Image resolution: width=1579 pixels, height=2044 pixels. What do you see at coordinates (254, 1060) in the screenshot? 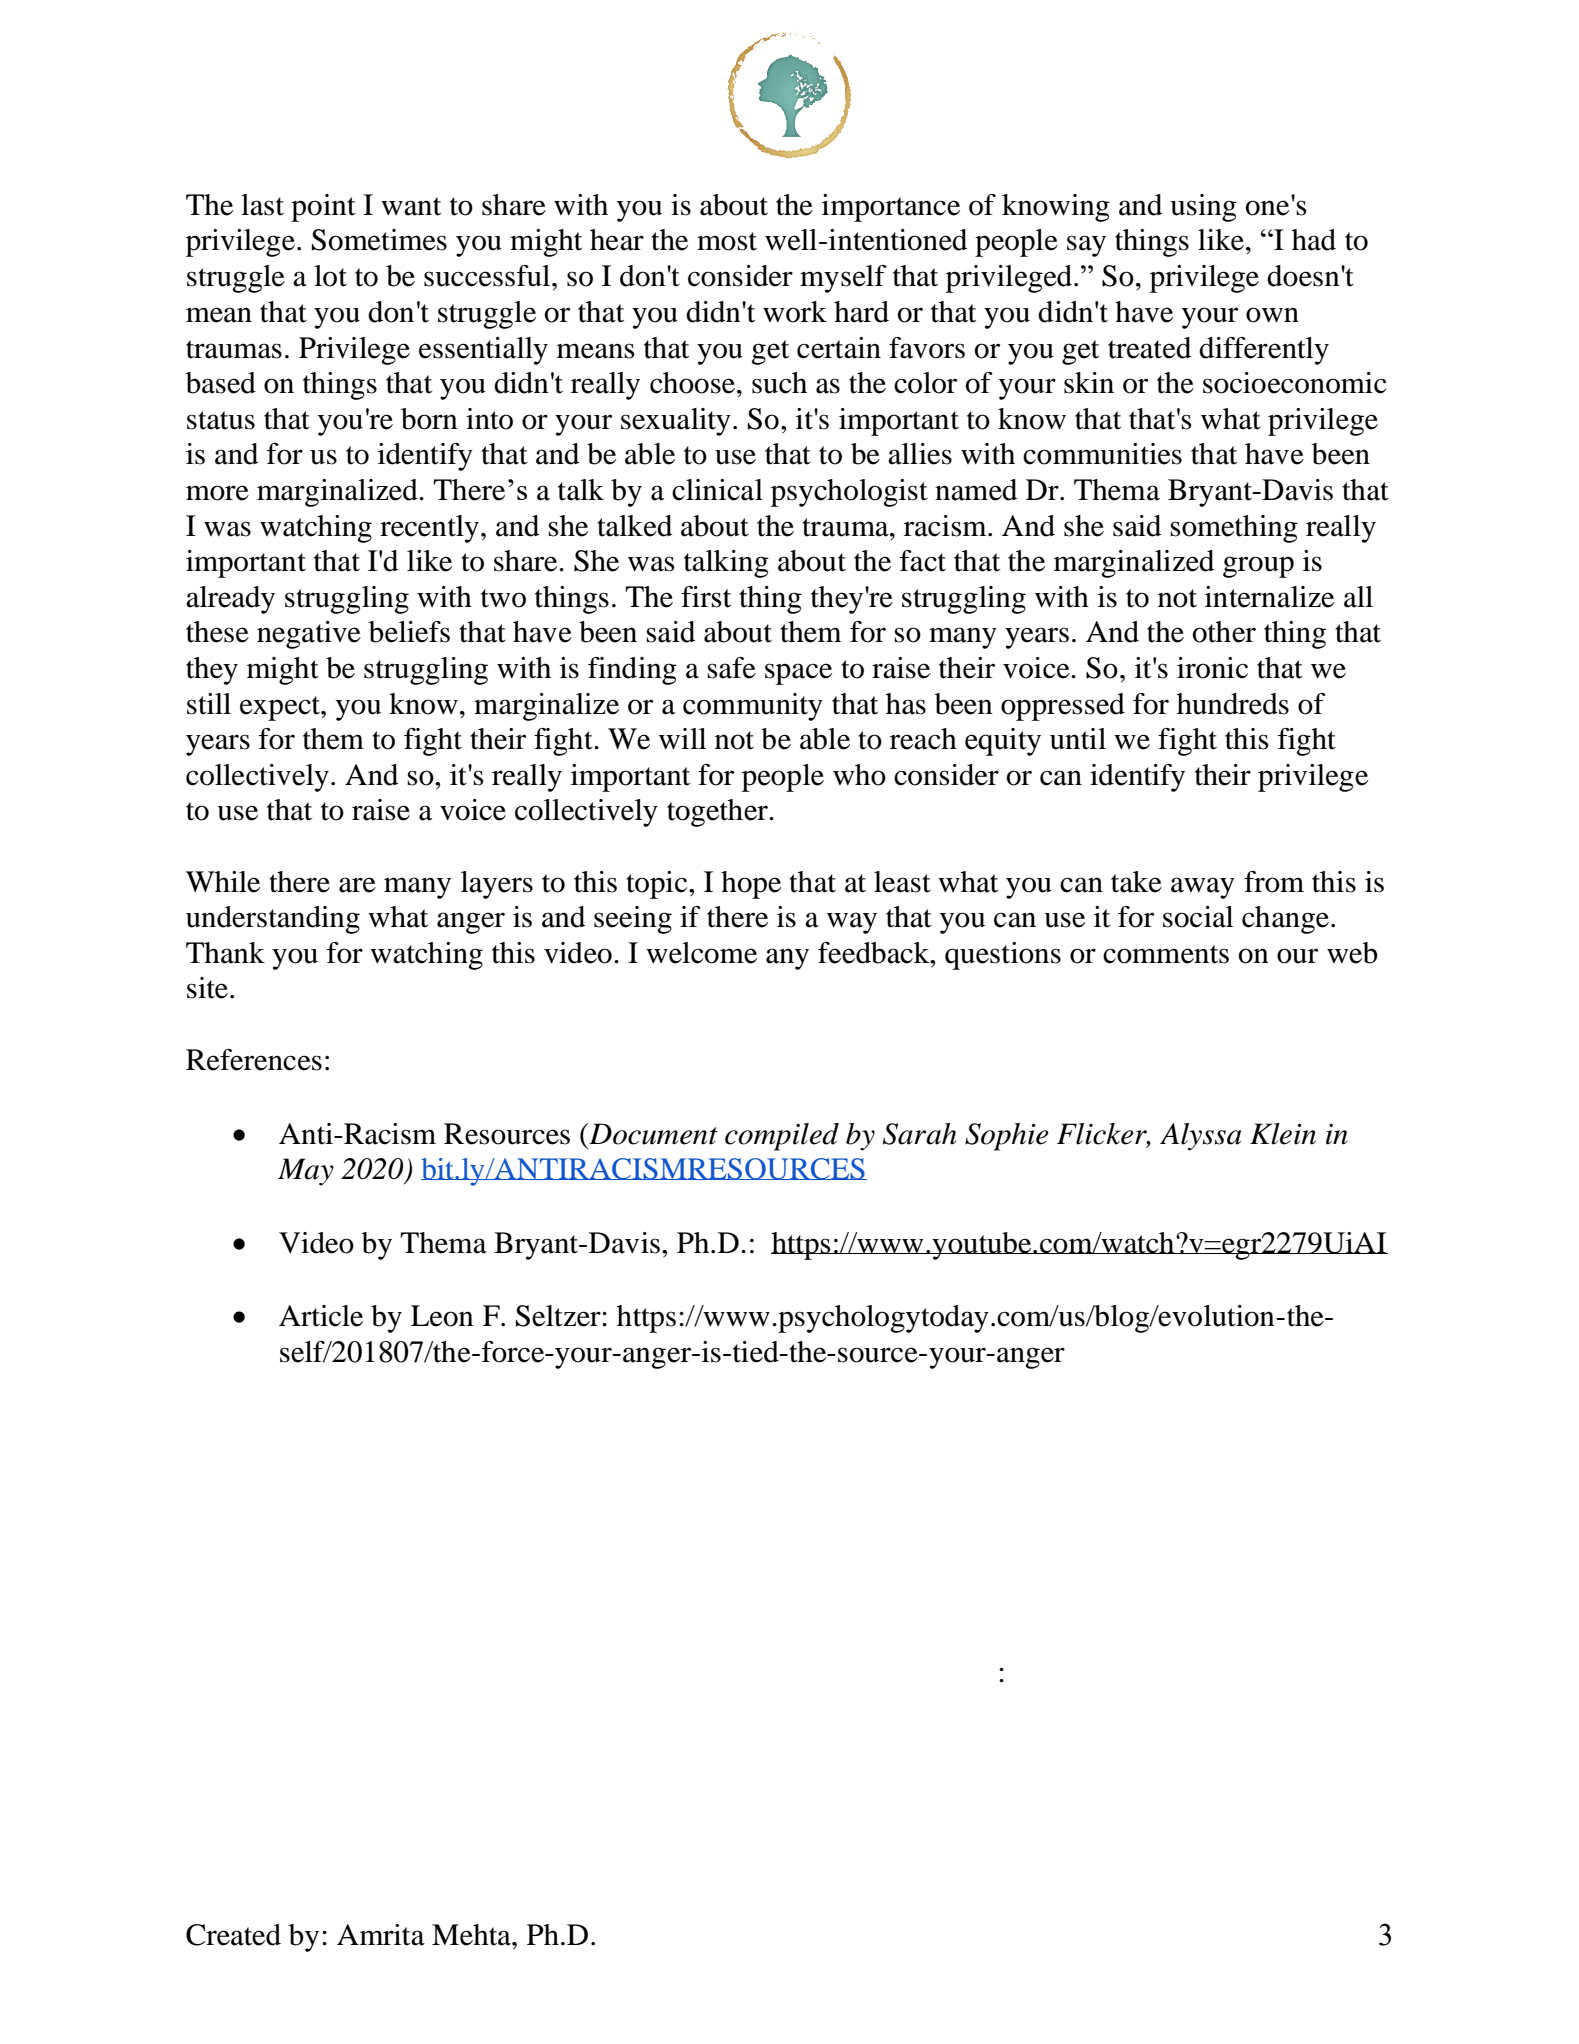
I see `References` at bounding box center [254, 1060].
